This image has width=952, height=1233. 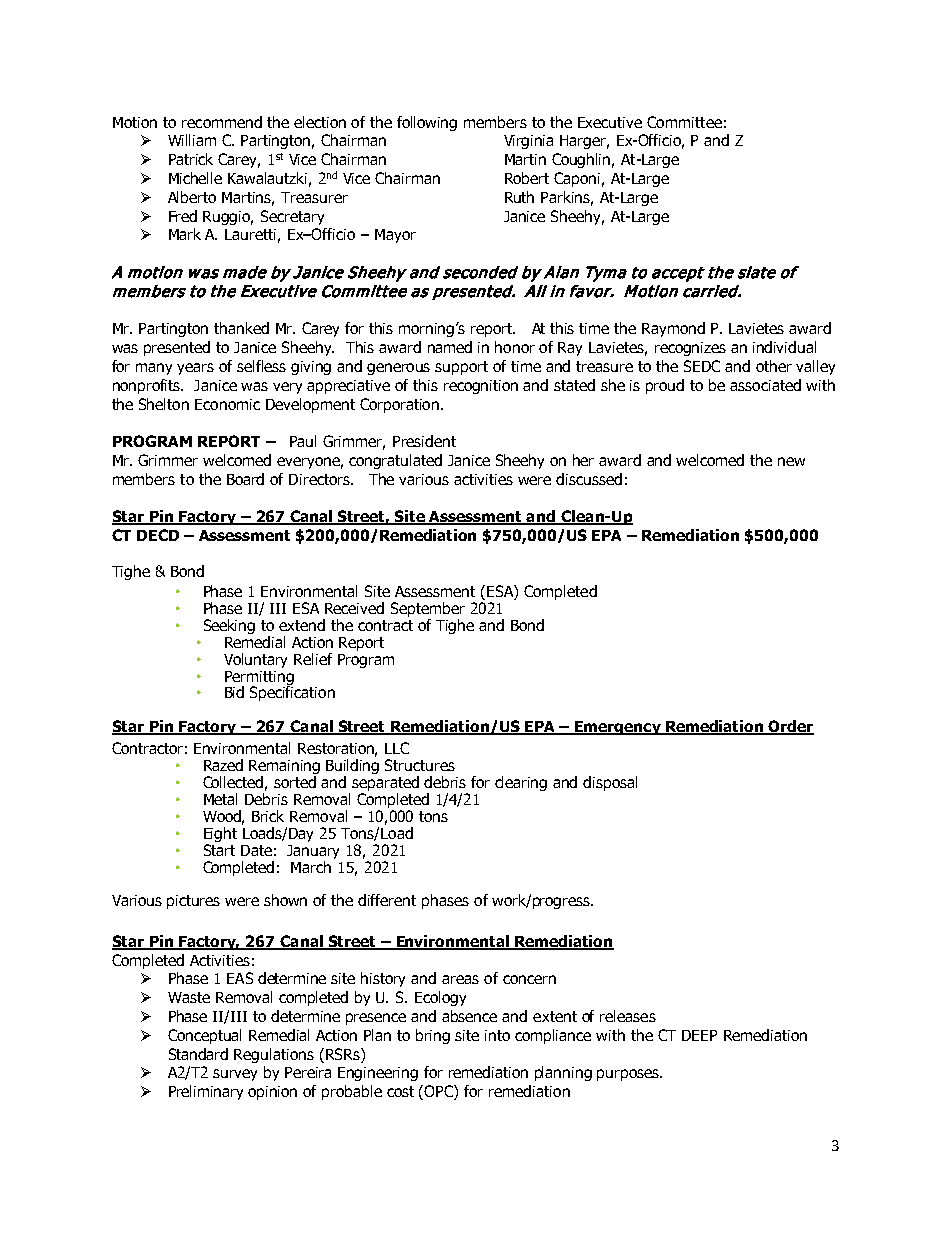 I want to click on Order, so click(x=790, y=727).
